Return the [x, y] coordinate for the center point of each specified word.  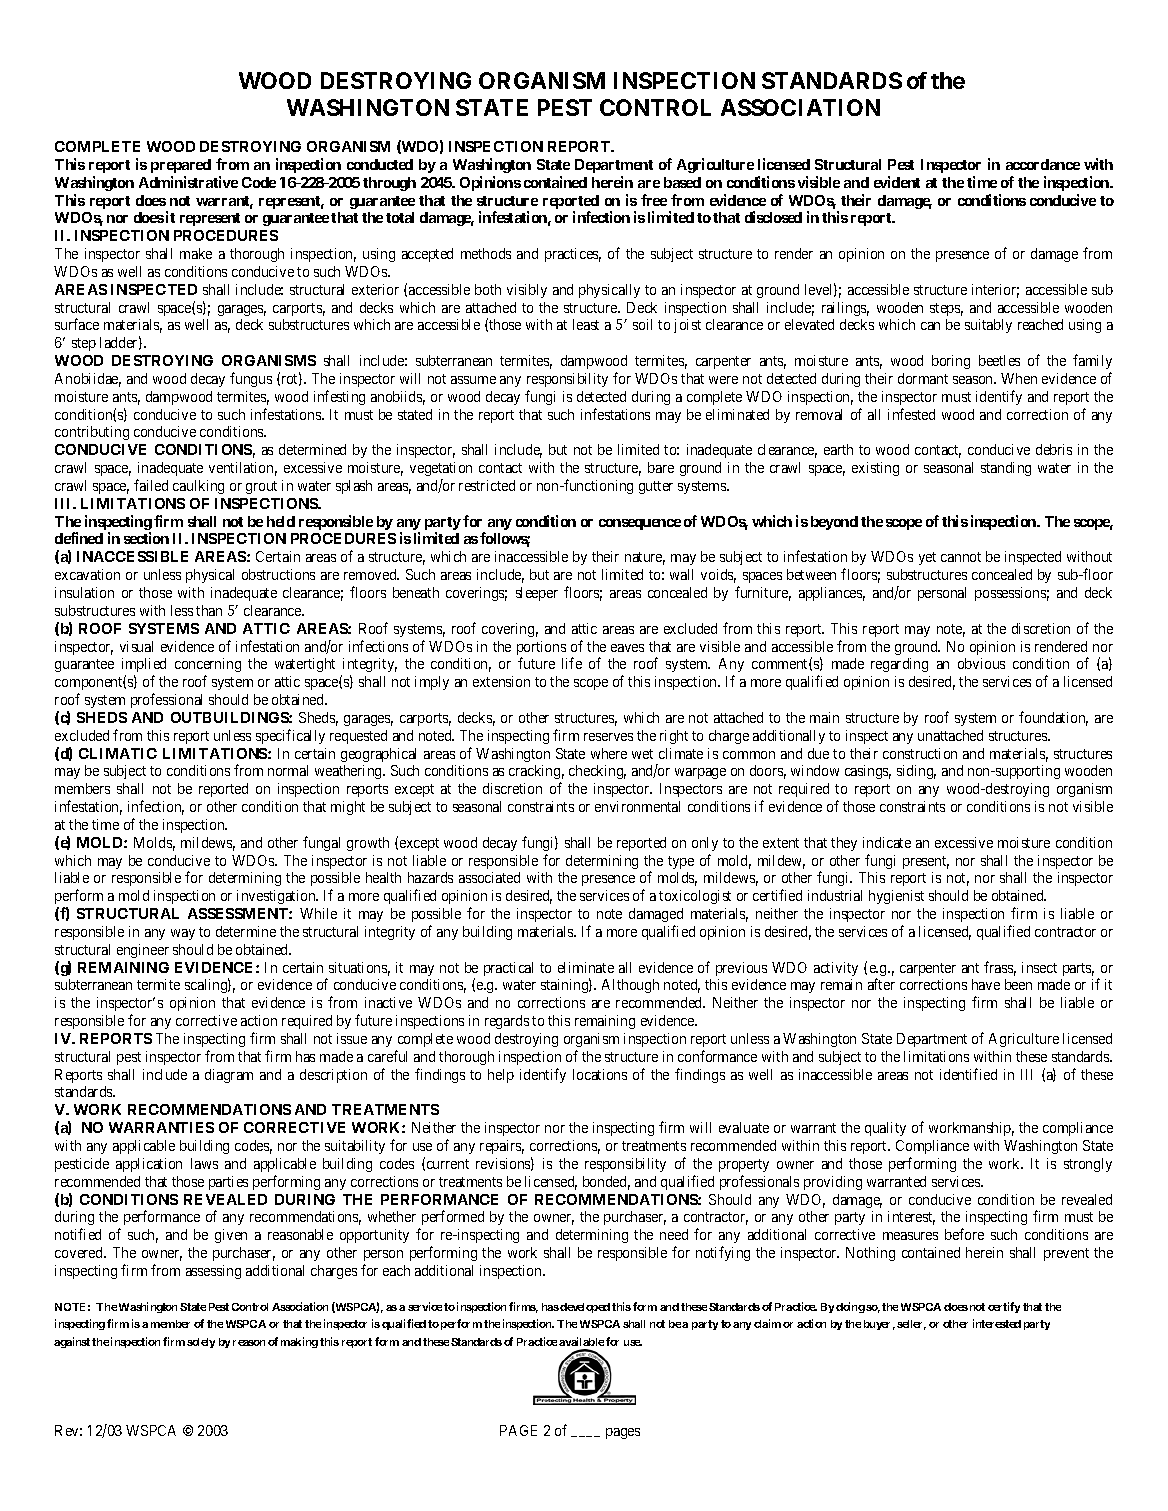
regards [507, 1022]
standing [1006, 469]
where [609, 753]
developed [585, 1308]
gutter [656, 487]
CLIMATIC [118, 753]
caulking [198, 487]
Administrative [188, 182]
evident [897, 182]
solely [201, 1343]
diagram [229, 1076]
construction [920, 753]
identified [968, 1074]
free [654, 200]
